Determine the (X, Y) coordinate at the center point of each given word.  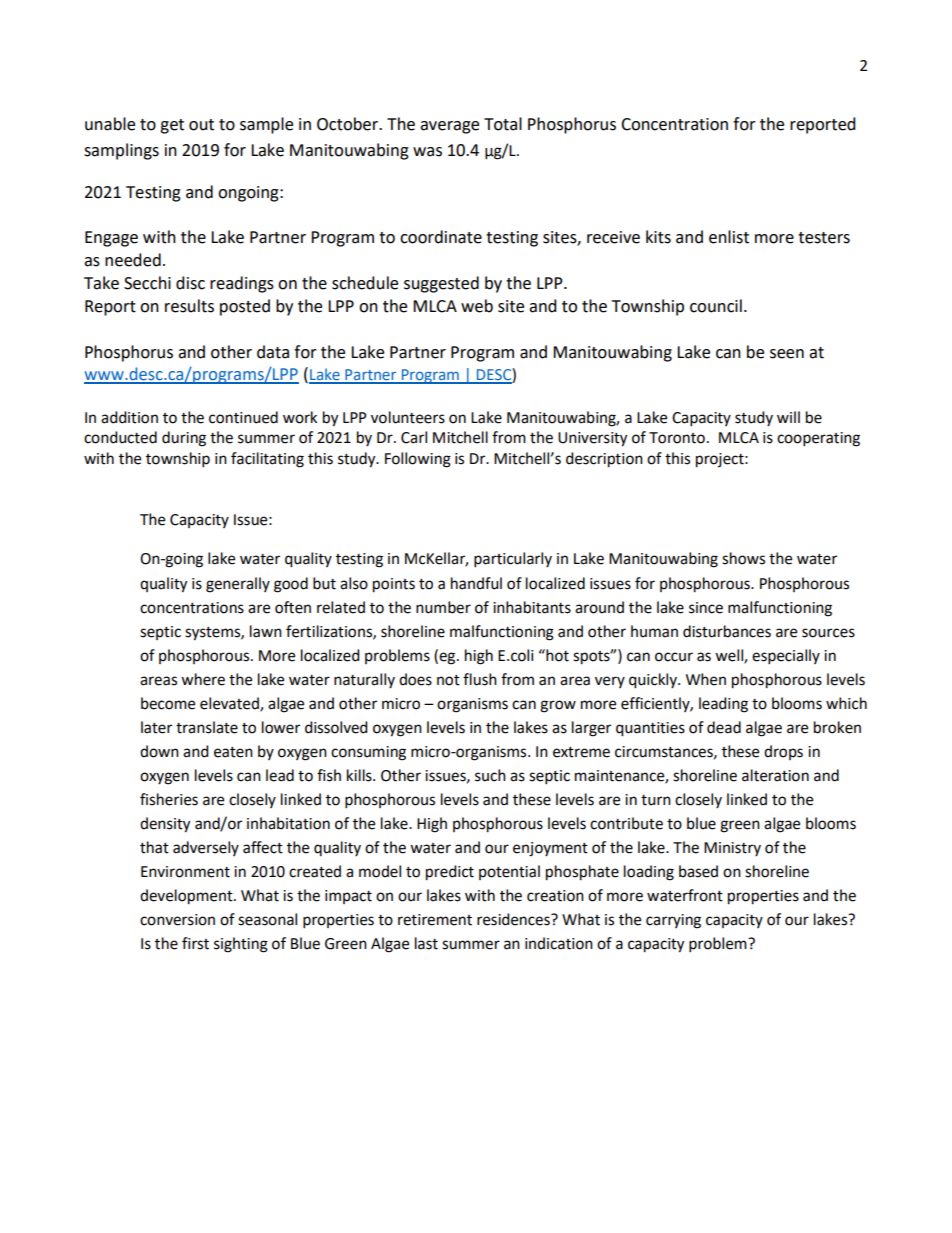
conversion (177, 920)
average (449, 127)
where (203, 679)
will (788, 417)
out (201, 125)
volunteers (408, 417)
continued (243, 417)
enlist (729, 237)
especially (786, 657)
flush (480, 679)
